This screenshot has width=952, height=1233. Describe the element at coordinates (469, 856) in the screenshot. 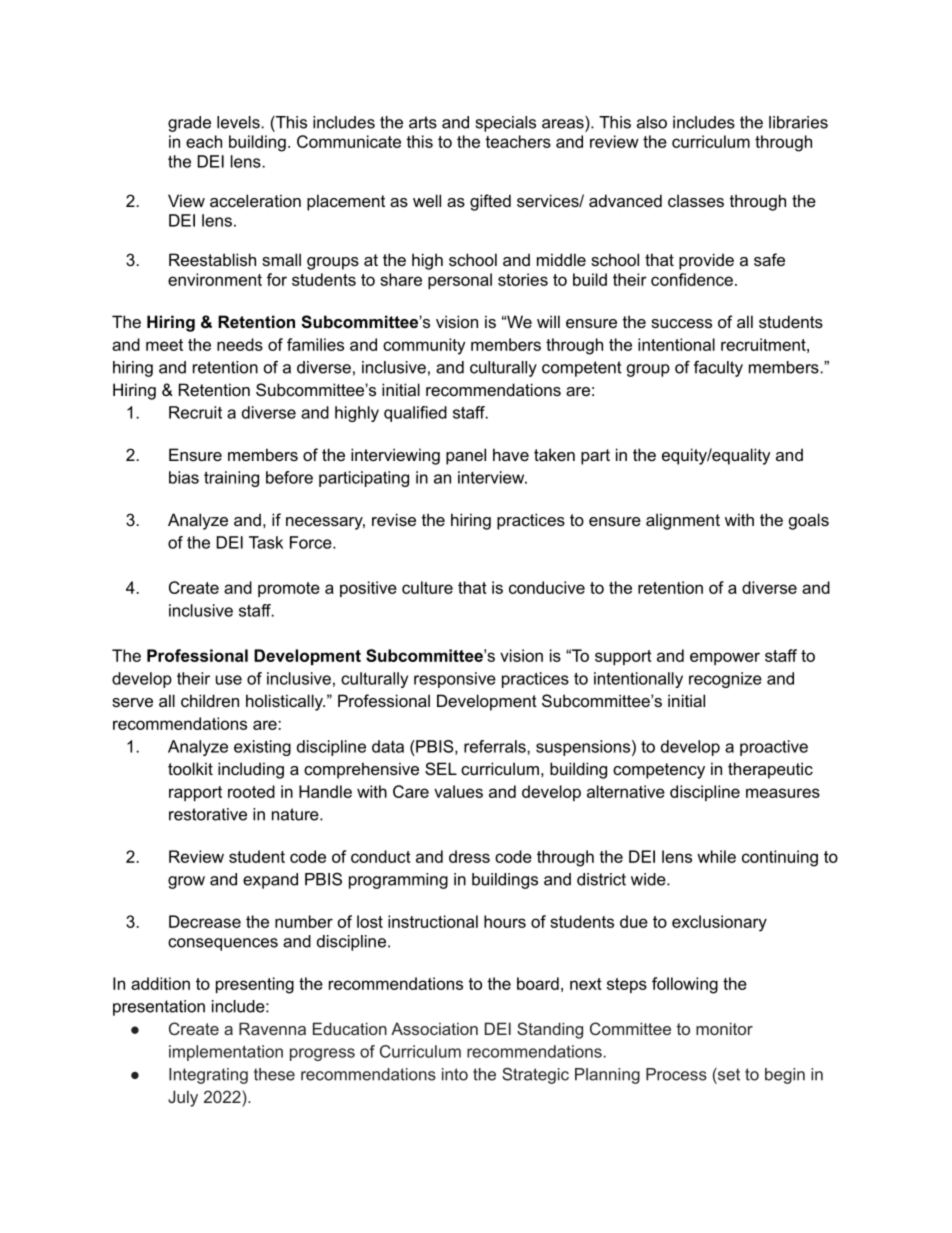

I see `dress` at that location.
